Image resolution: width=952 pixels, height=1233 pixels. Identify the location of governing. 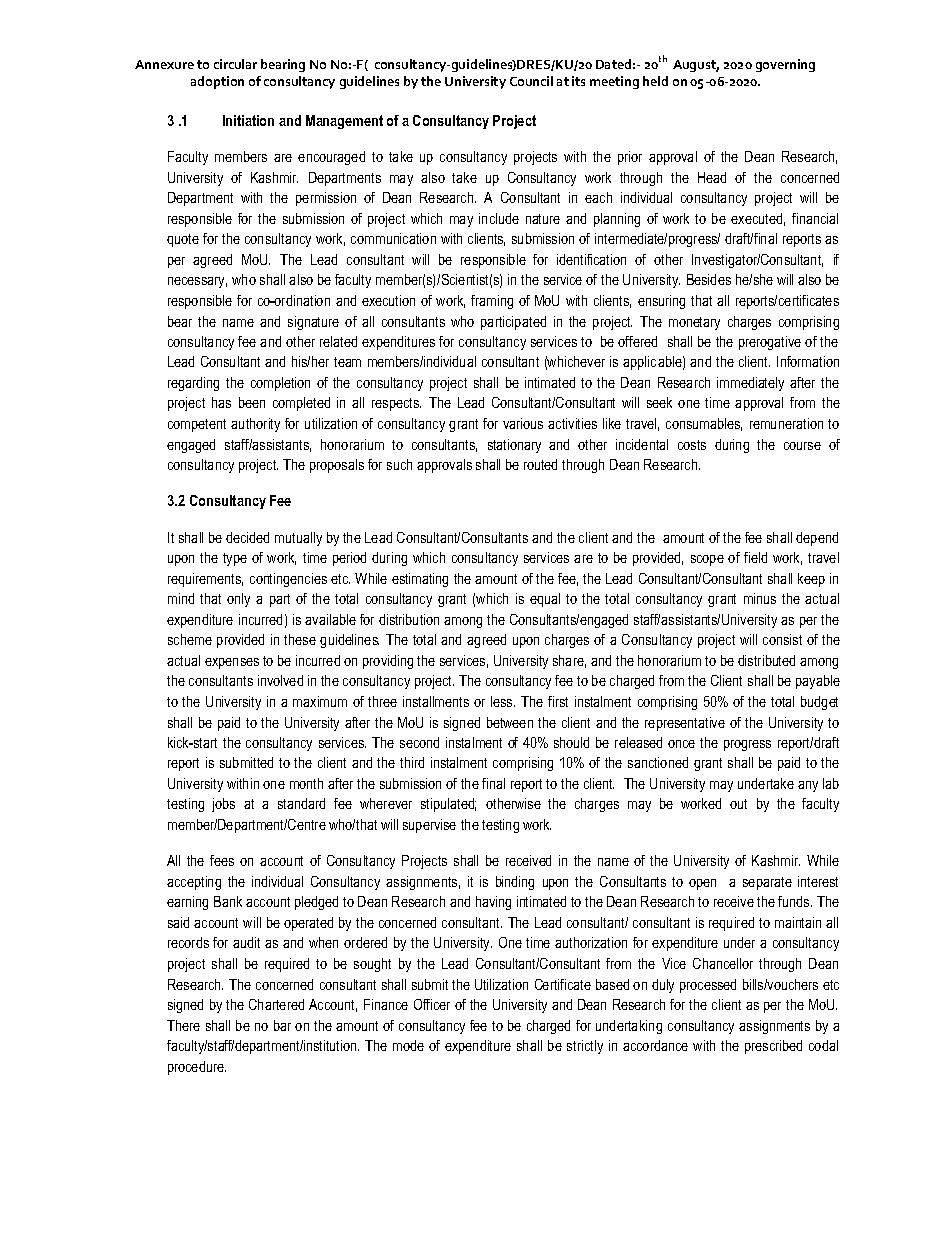
(785, 65).
